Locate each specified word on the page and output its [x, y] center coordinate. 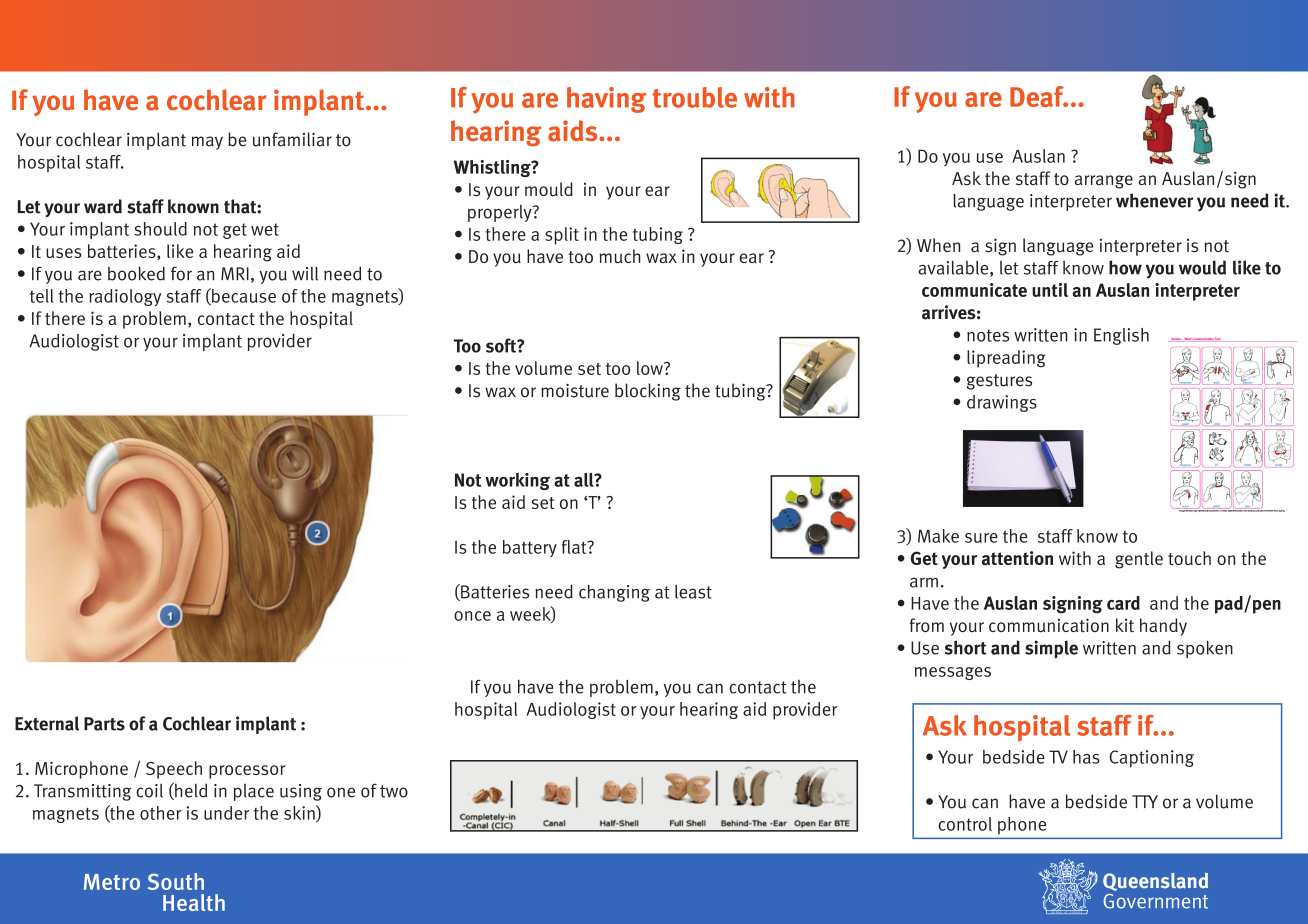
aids [574, 131]
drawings [1002, 403]
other [161, 813]
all [585, 480]
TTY [1145, 801]
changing [614, 593]
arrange [1104, 182]
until [1050, 290]
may [207, 143]
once [472, 616]
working [517, 481]
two [394, 791]
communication [1049, 625]
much [620, 256]
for [181, 273]
